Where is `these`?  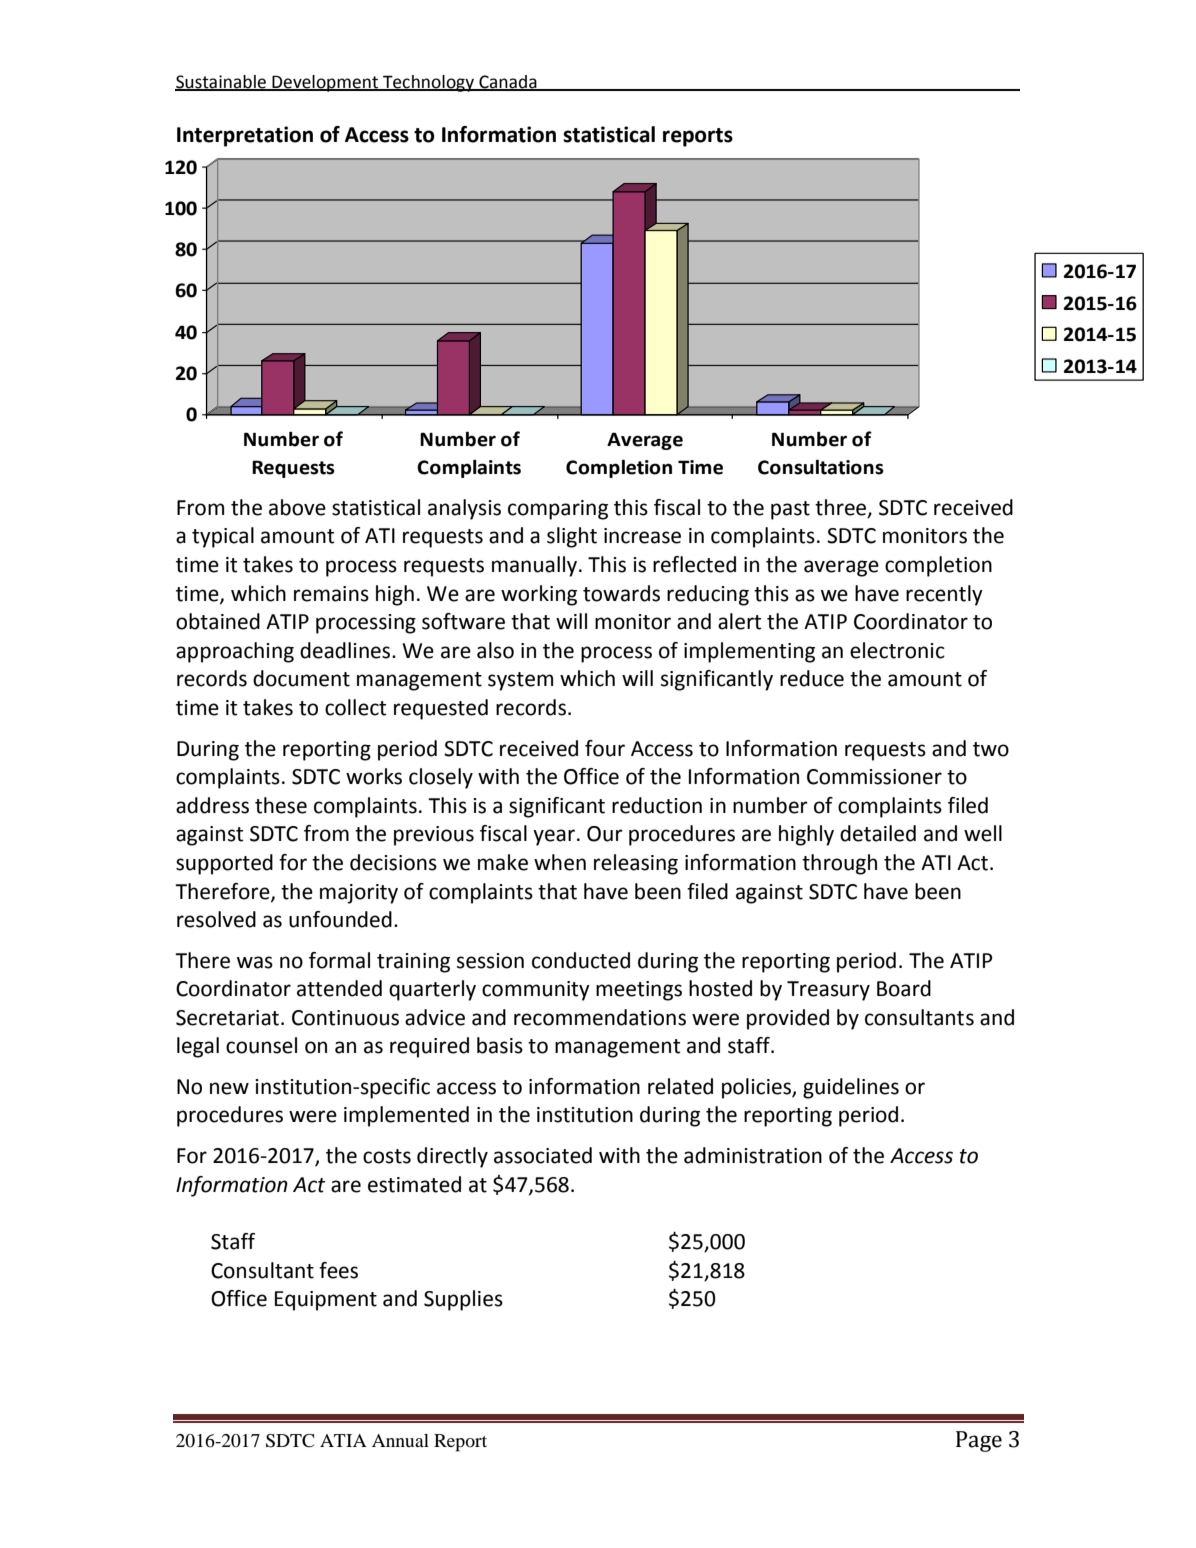 these is located at coordinates (281, 805).
